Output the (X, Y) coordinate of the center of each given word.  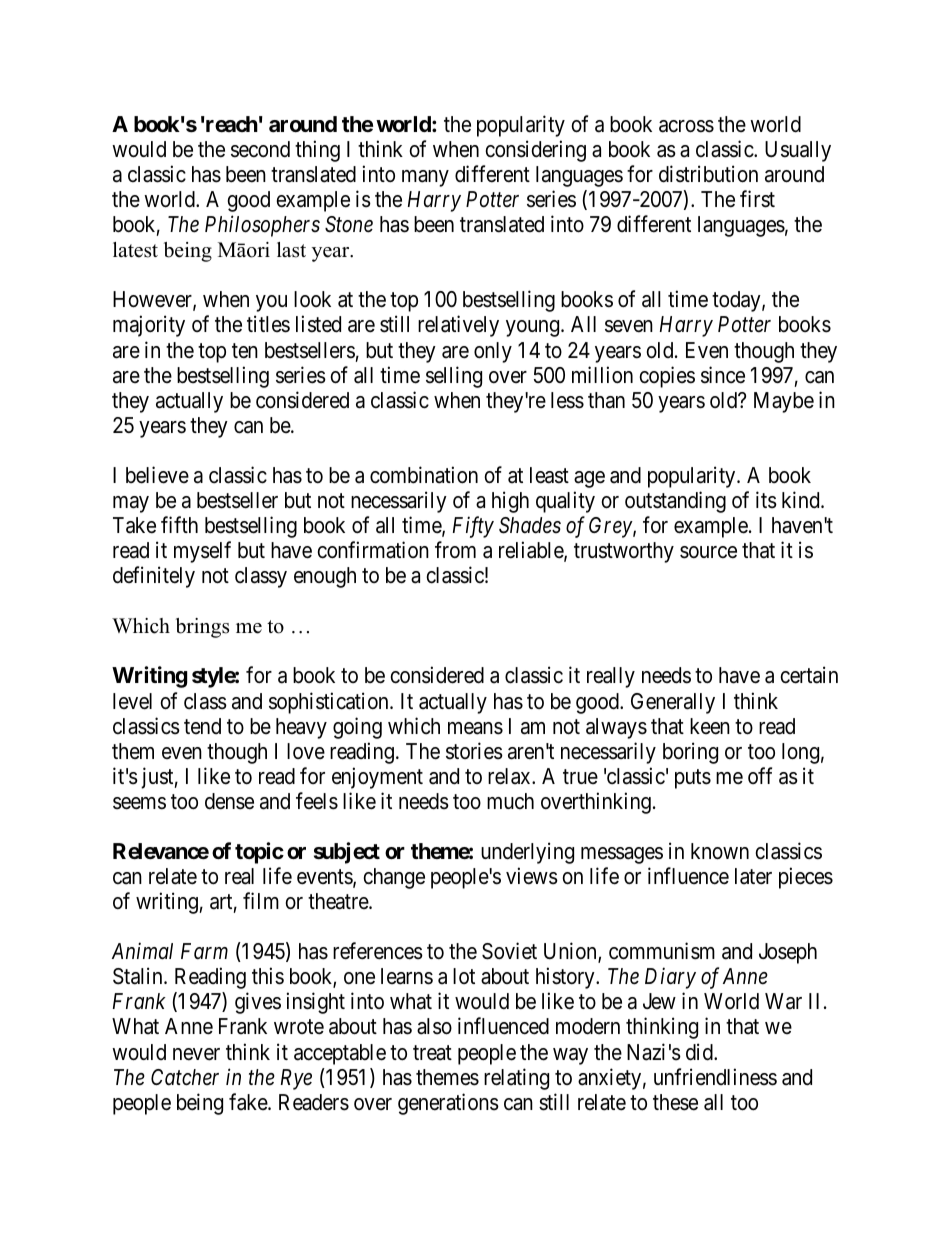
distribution (708, 174)
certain (809, 675)
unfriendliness (715, 1077)
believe (157, 475)
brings (202, 628)
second (260, 149)
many (425, 178)
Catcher (185, 1077)
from (455, 549)
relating (516, 1079)
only (493, 352)
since (723, 375)
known (720, 851)
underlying (527, 853)
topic (259, 853)
